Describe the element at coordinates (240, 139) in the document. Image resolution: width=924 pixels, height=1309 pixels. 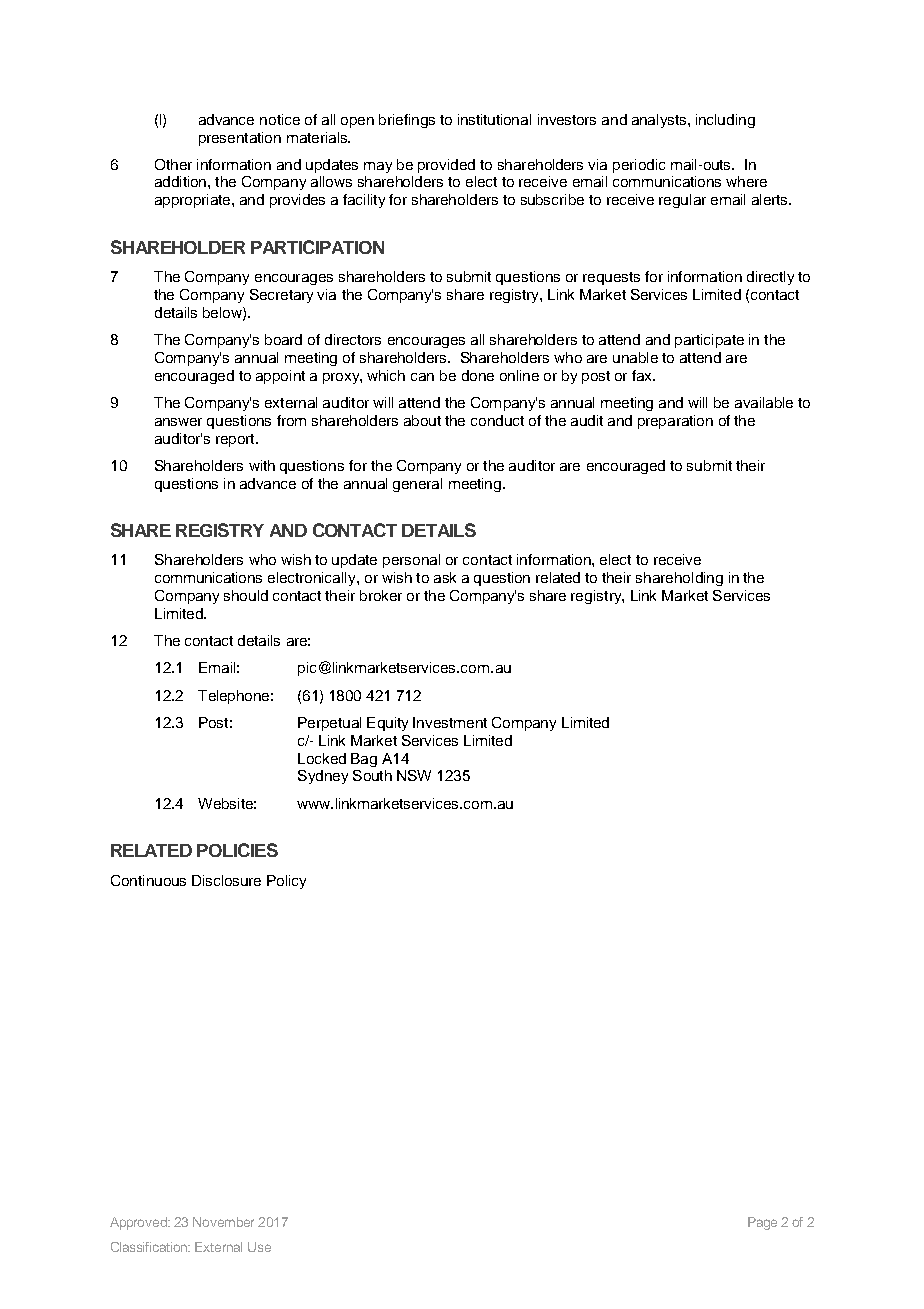
I see `presentation` at that location.
